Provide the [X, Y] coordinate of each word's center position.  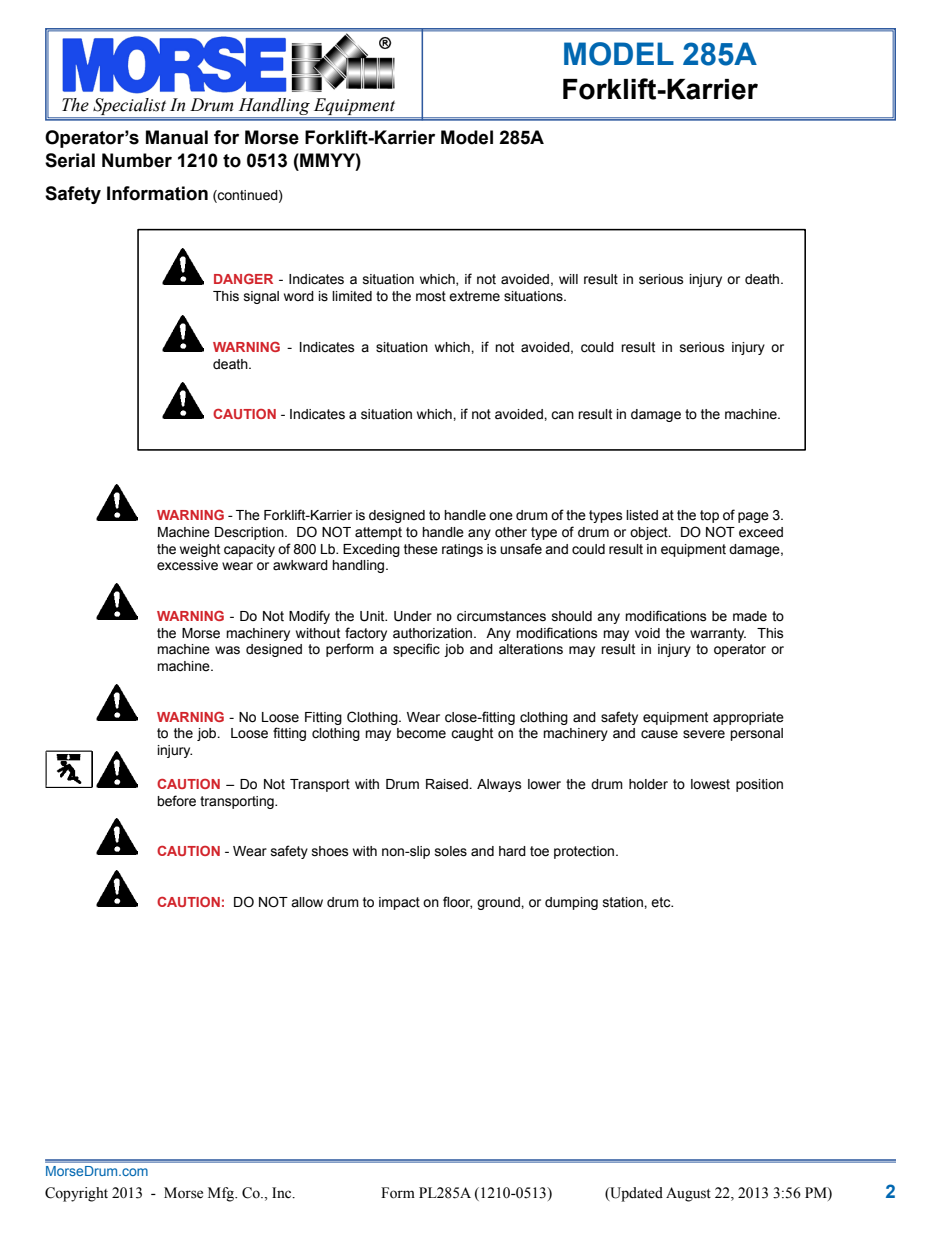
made [750, 616]
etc [662, 902]
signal [261, 297]
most [431, 296]
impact [399, 903]
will [568, 279]
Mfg [222, 1194]
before [176, 801]
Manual [177, 137]
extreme [474, 296]
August [688, 1194]
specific [416, 650]
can [562, 415]
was [227, 650]
